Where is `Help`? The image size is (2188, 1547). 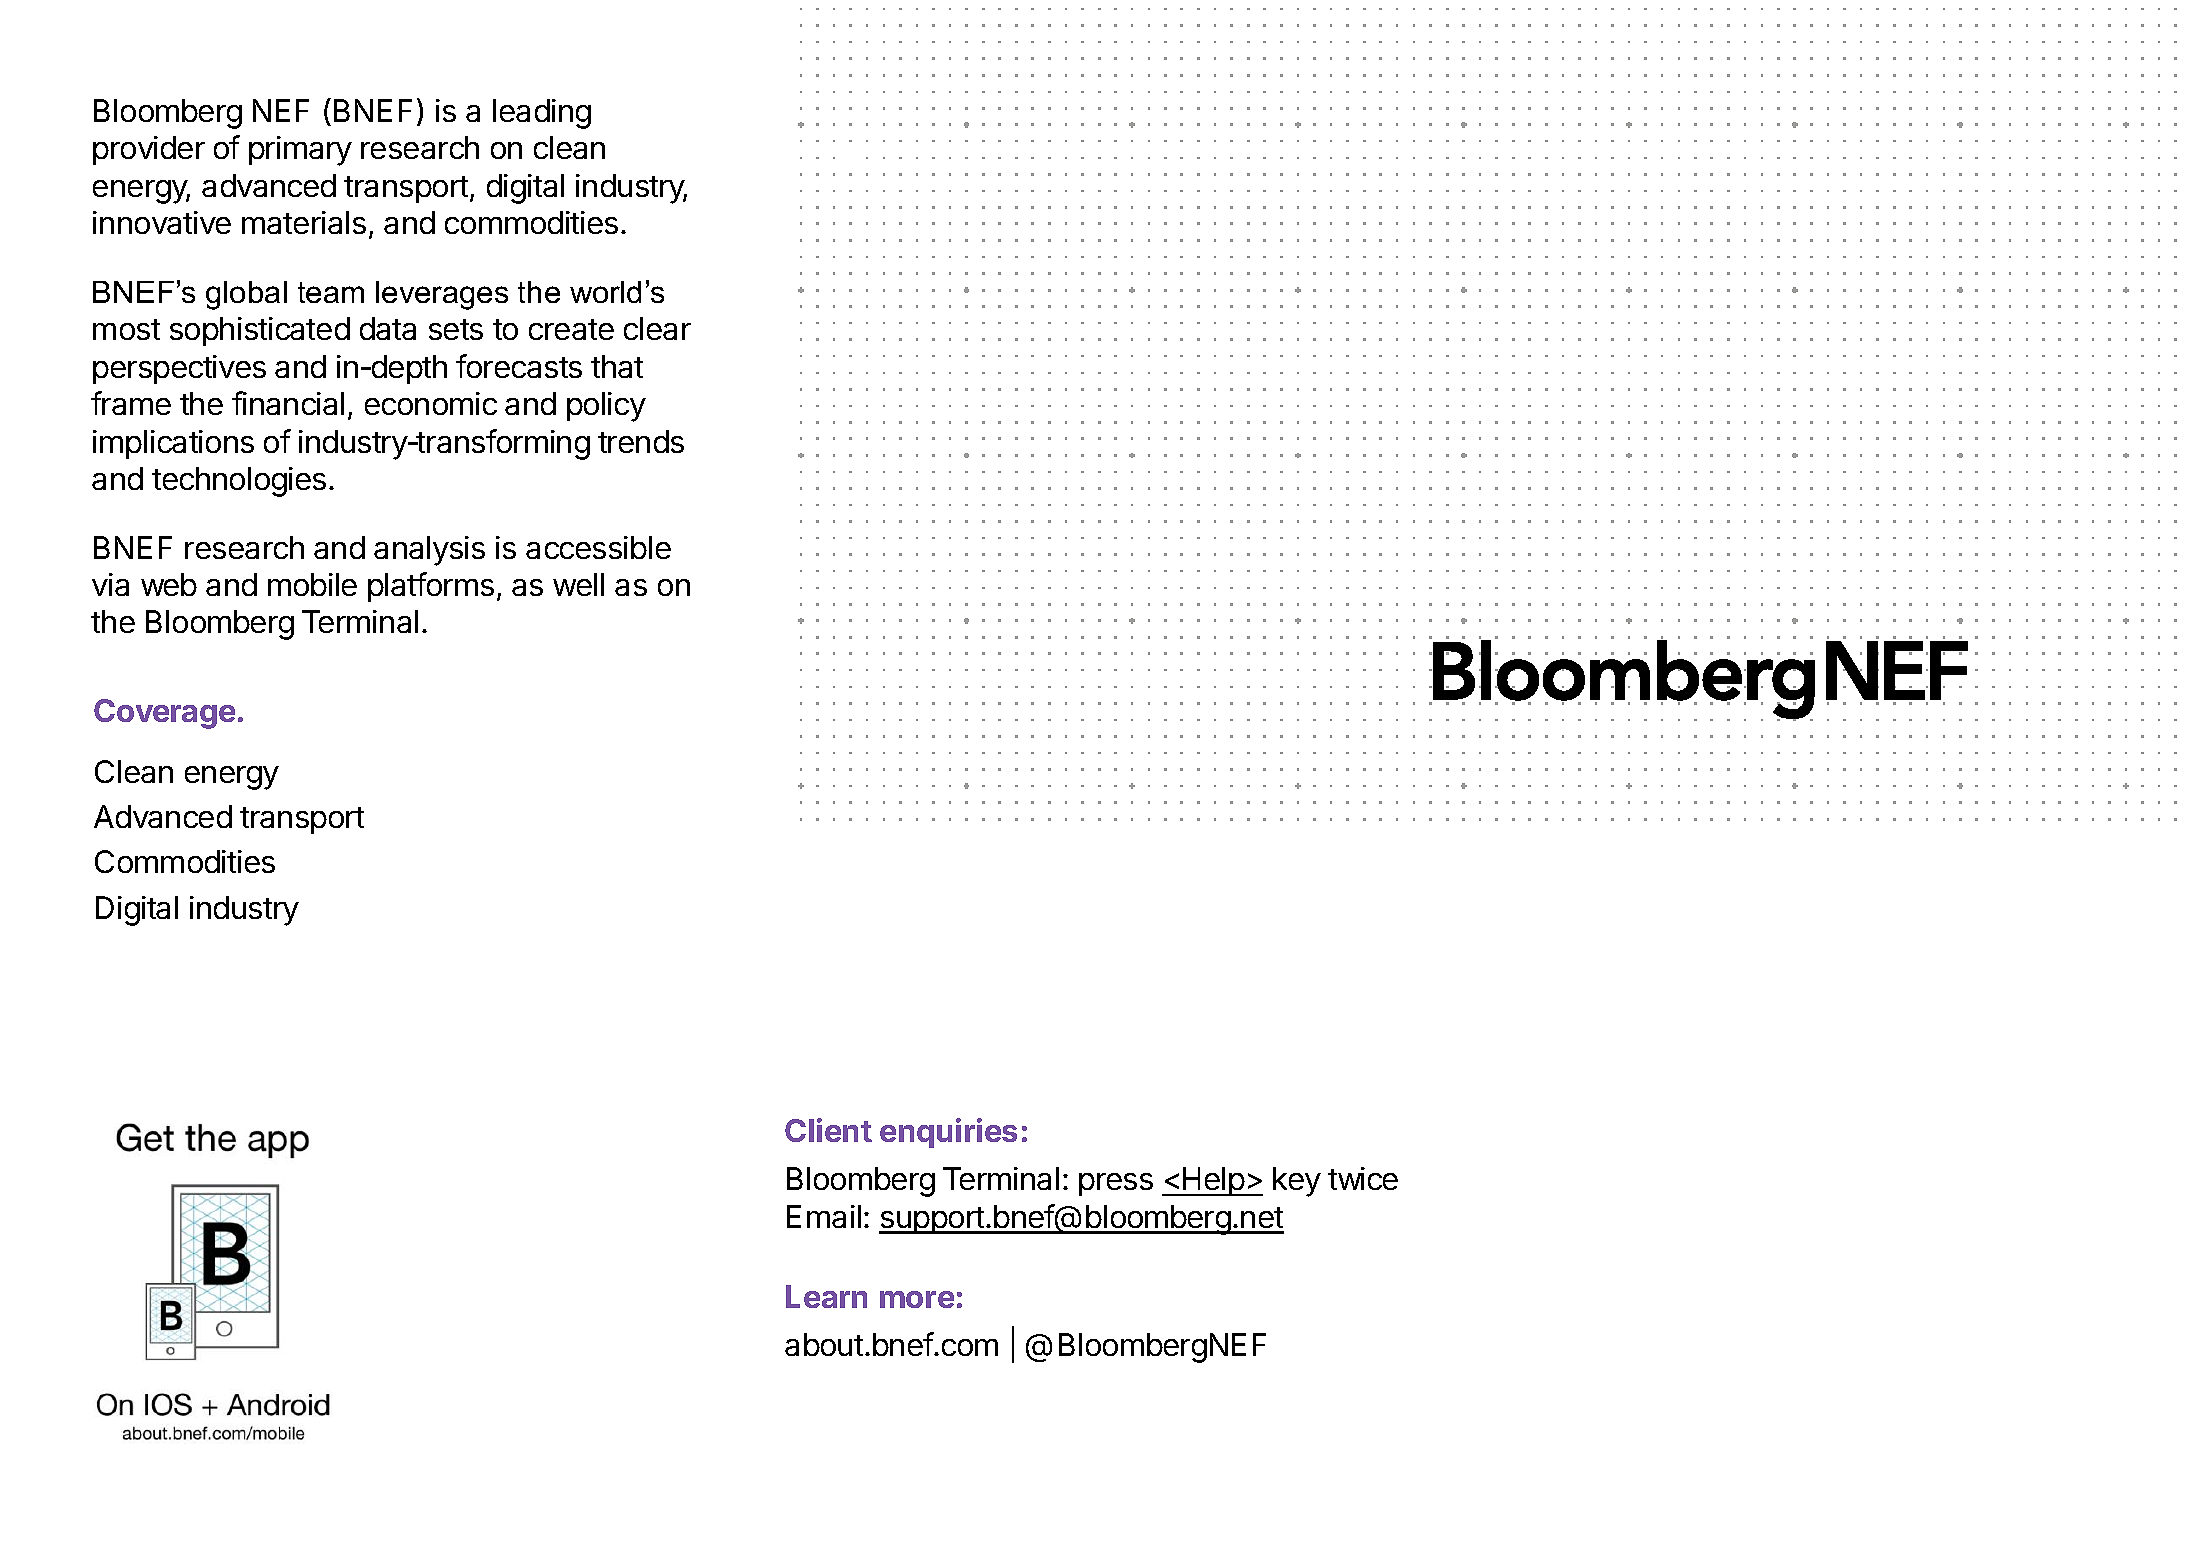 Help is located at coordinates (1213, 1181).
